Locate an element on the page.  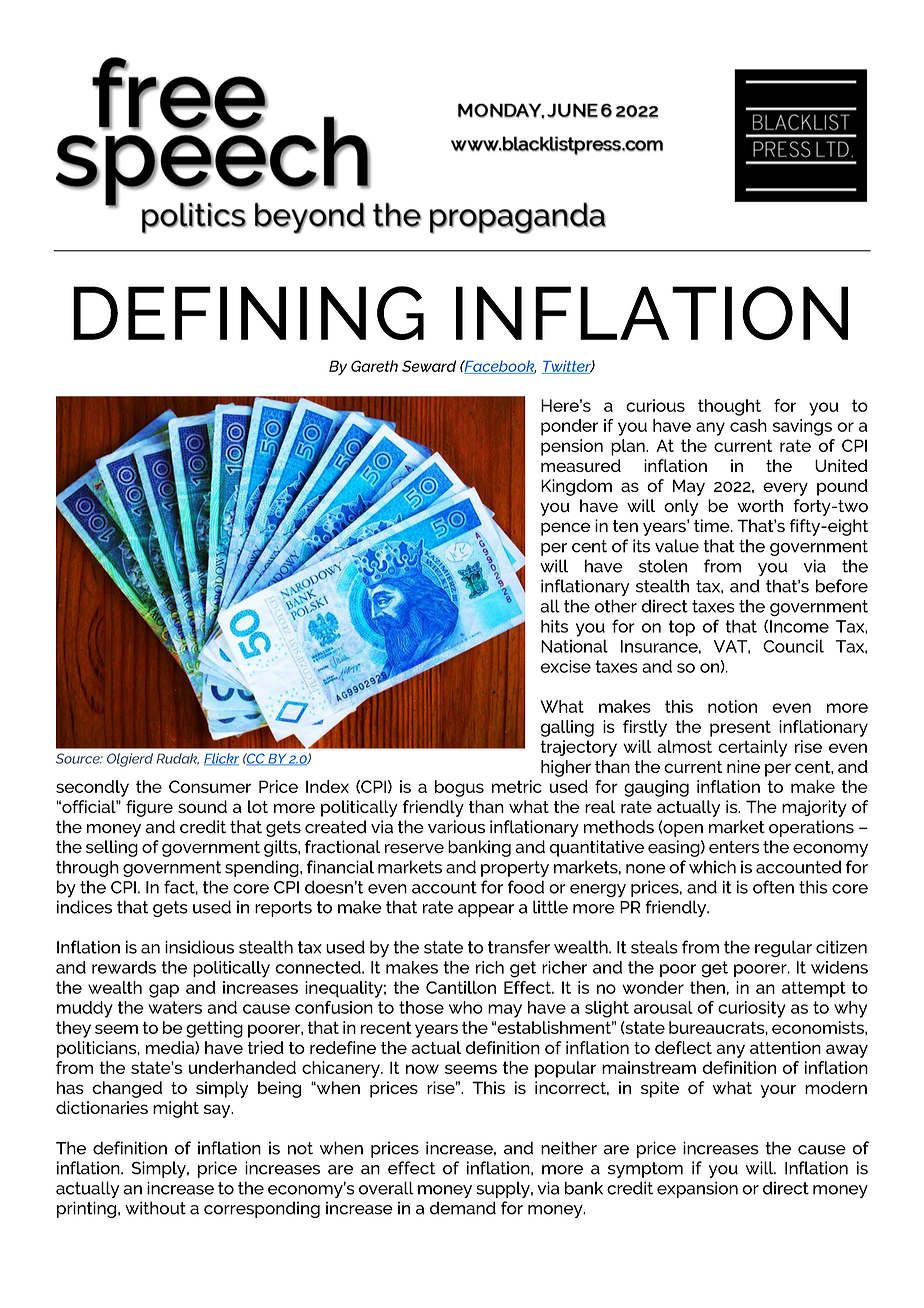
Seward is located at coordinates (429, 366).
